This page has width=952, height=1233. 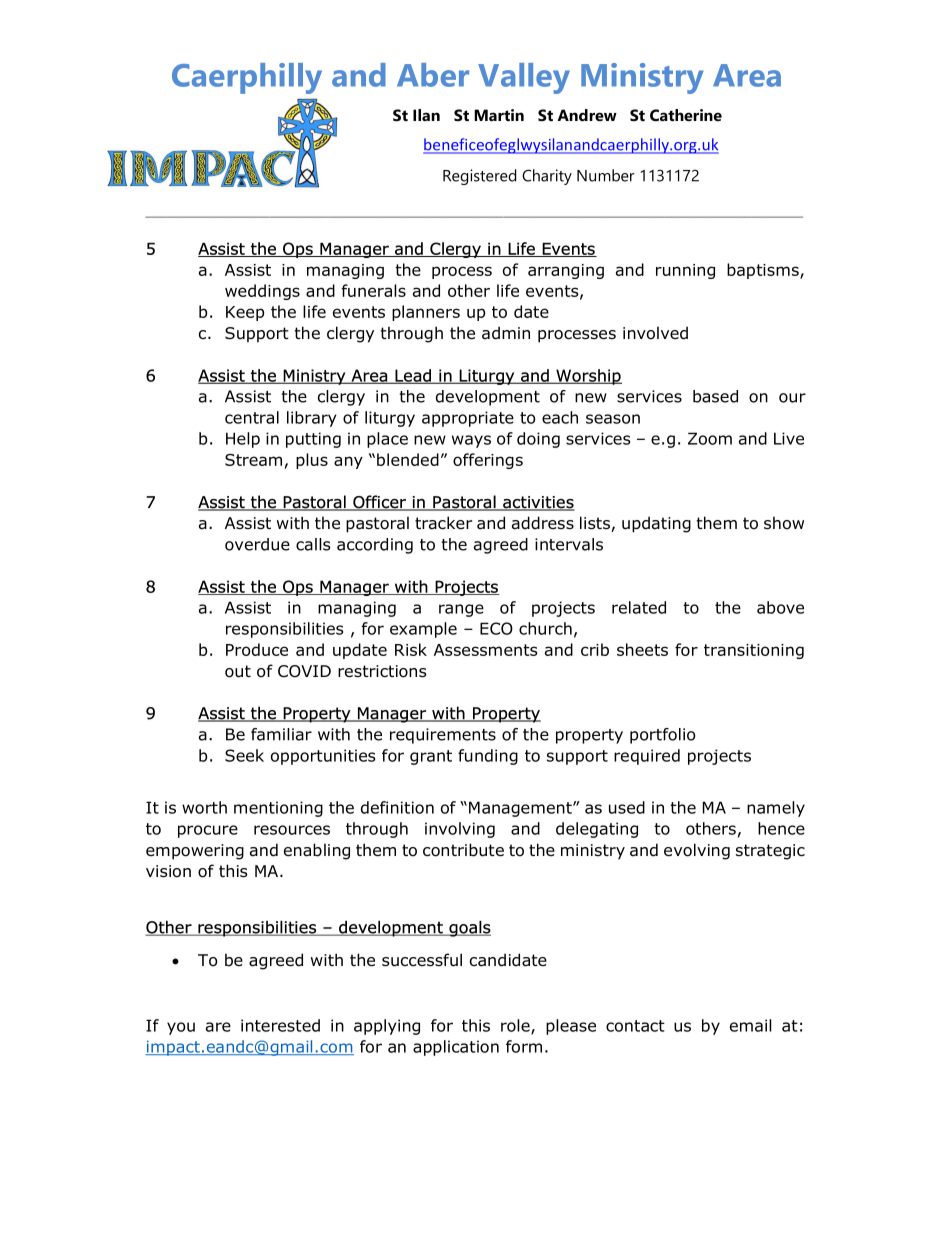 What do you see at coordinates (280, 1025) in the page?
I see `interested` at bounding box center [280, 1025].
